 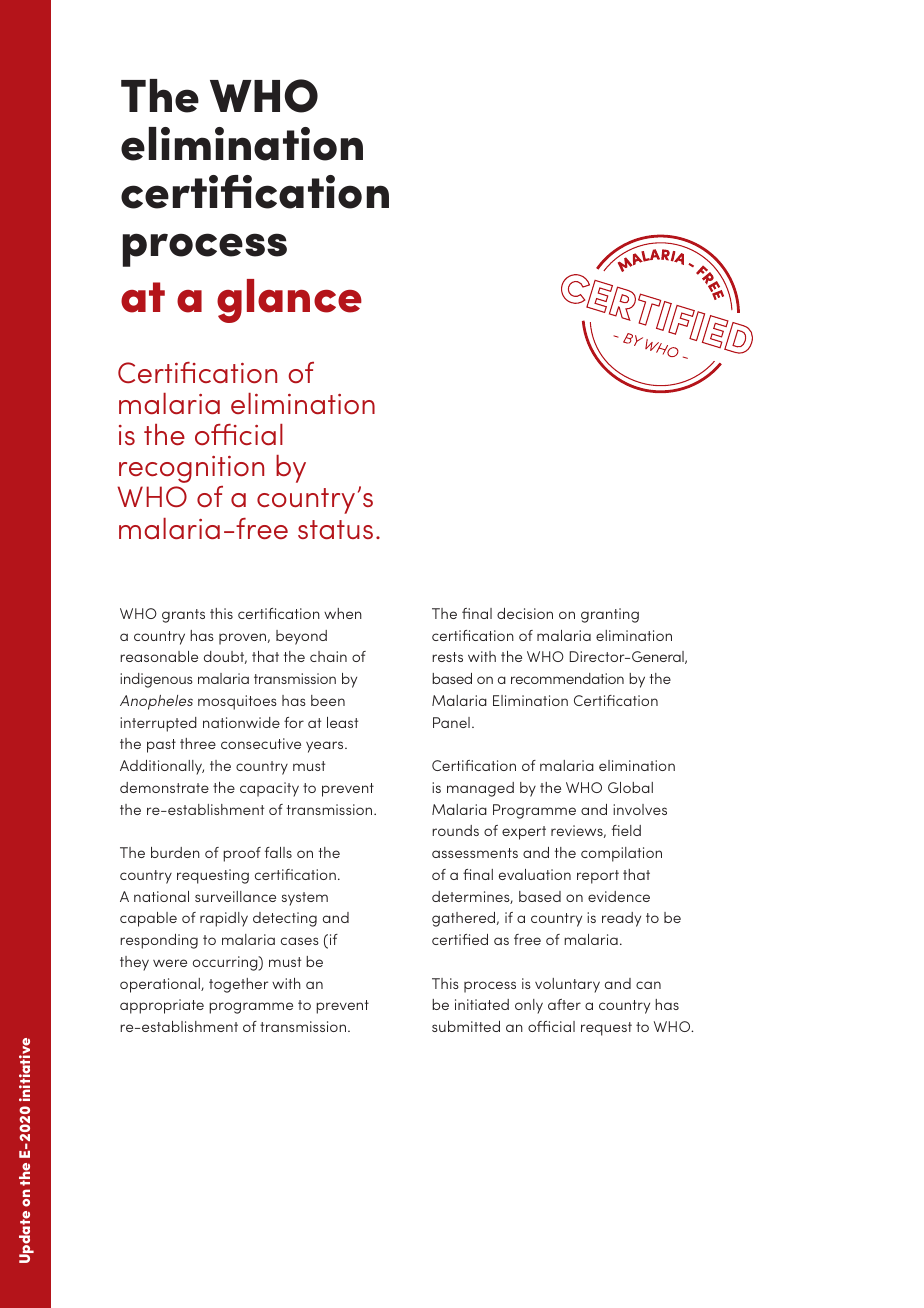 I want to click on recognition, so click(x=191, y=469).
